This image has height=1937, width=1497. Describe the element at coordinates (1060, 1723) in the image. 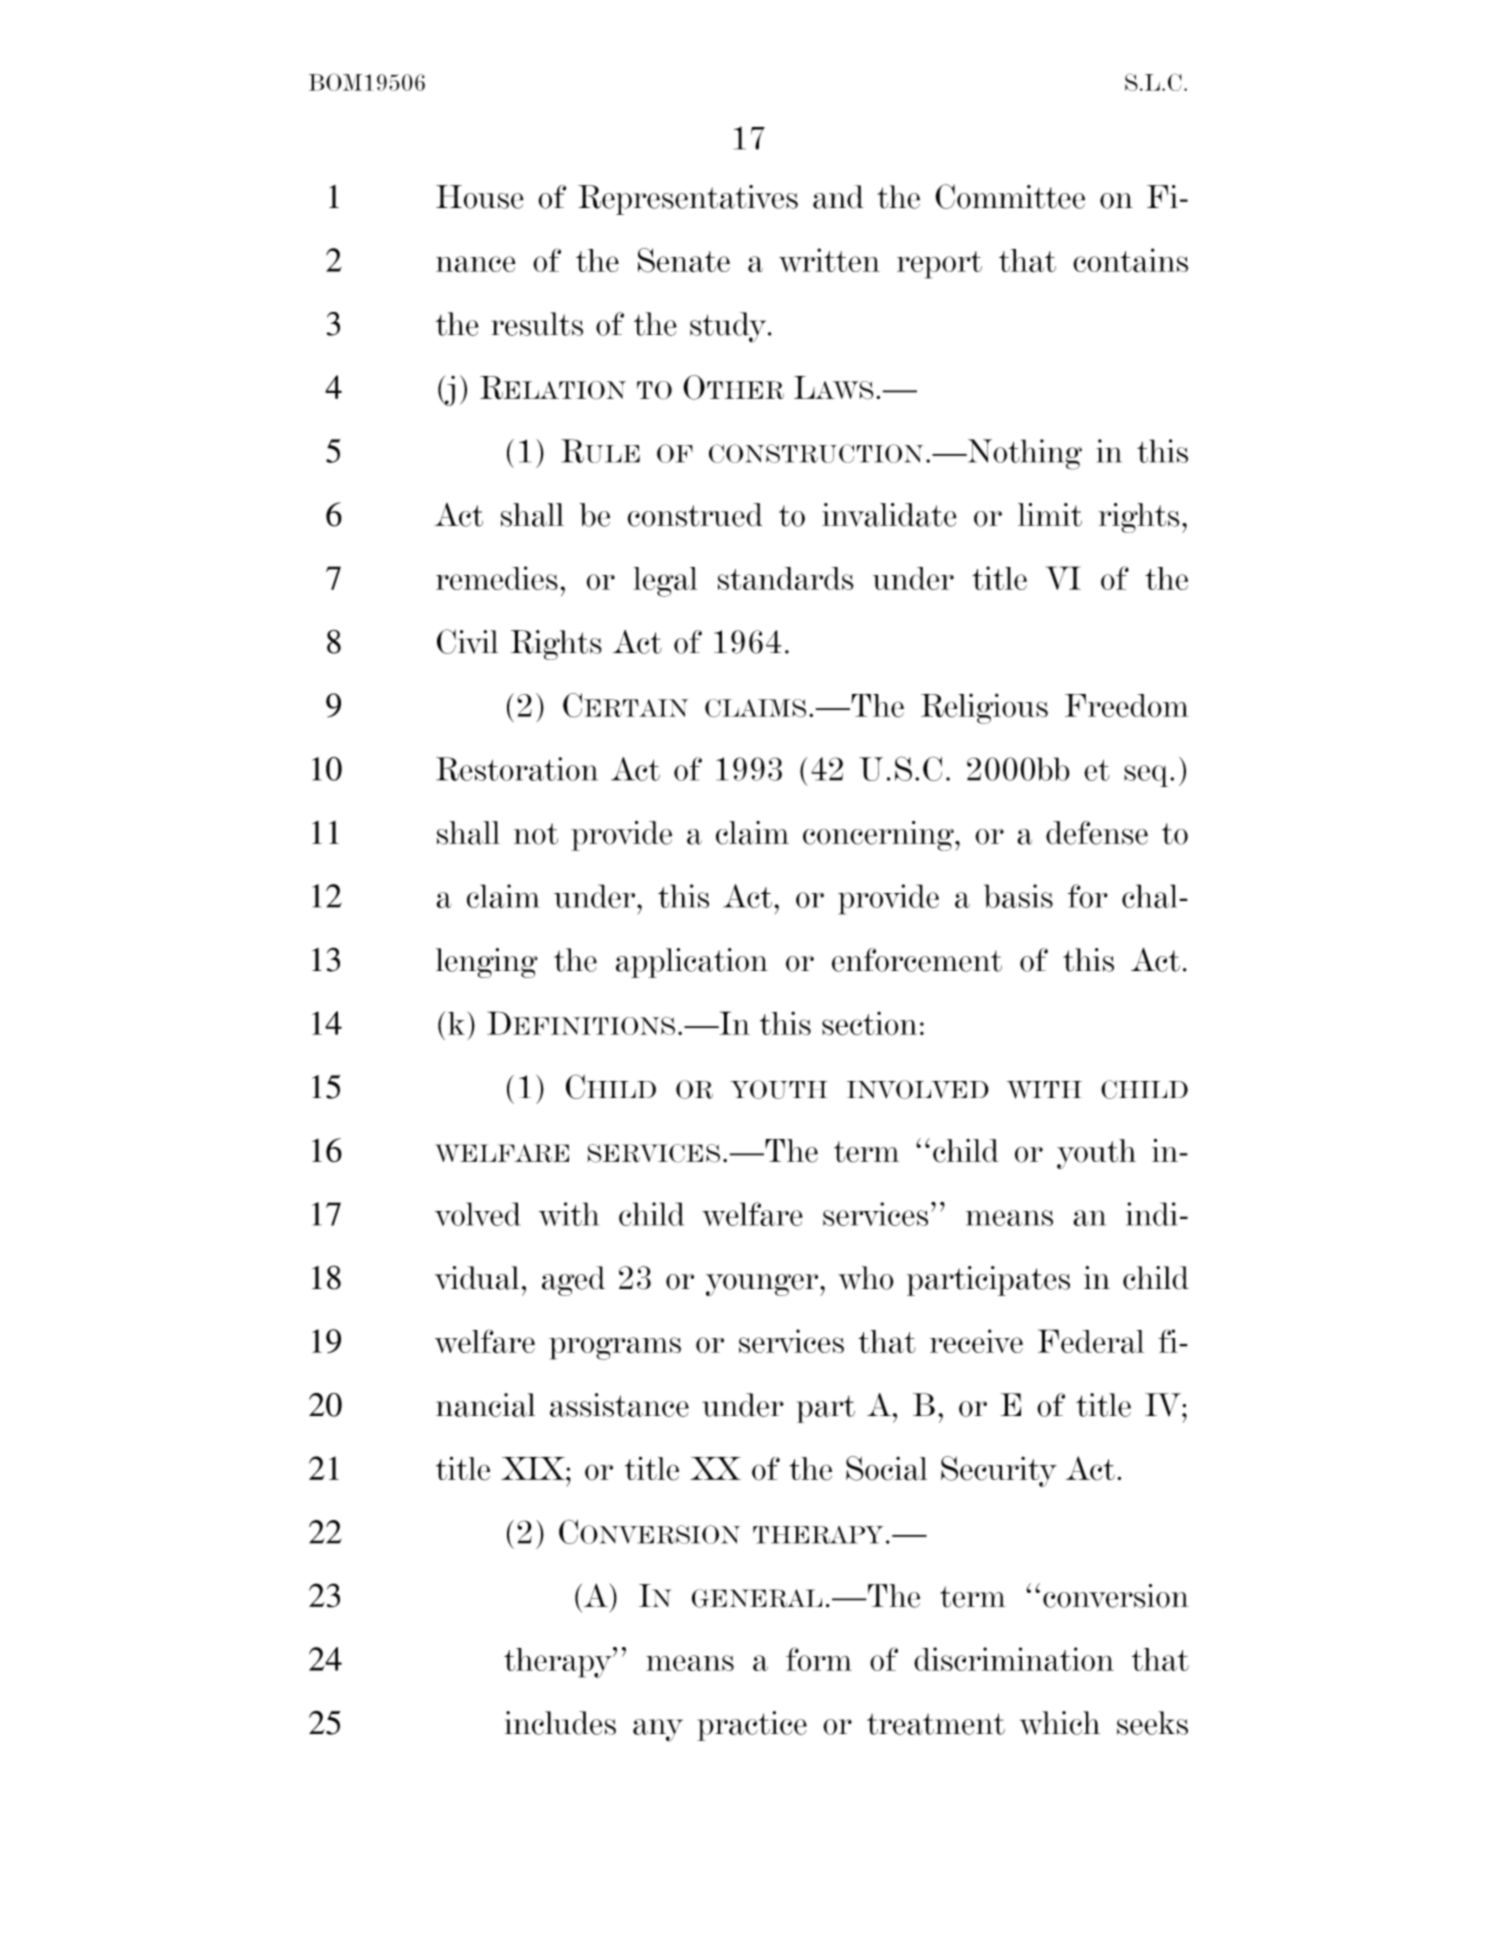

I see `which` at that location.
